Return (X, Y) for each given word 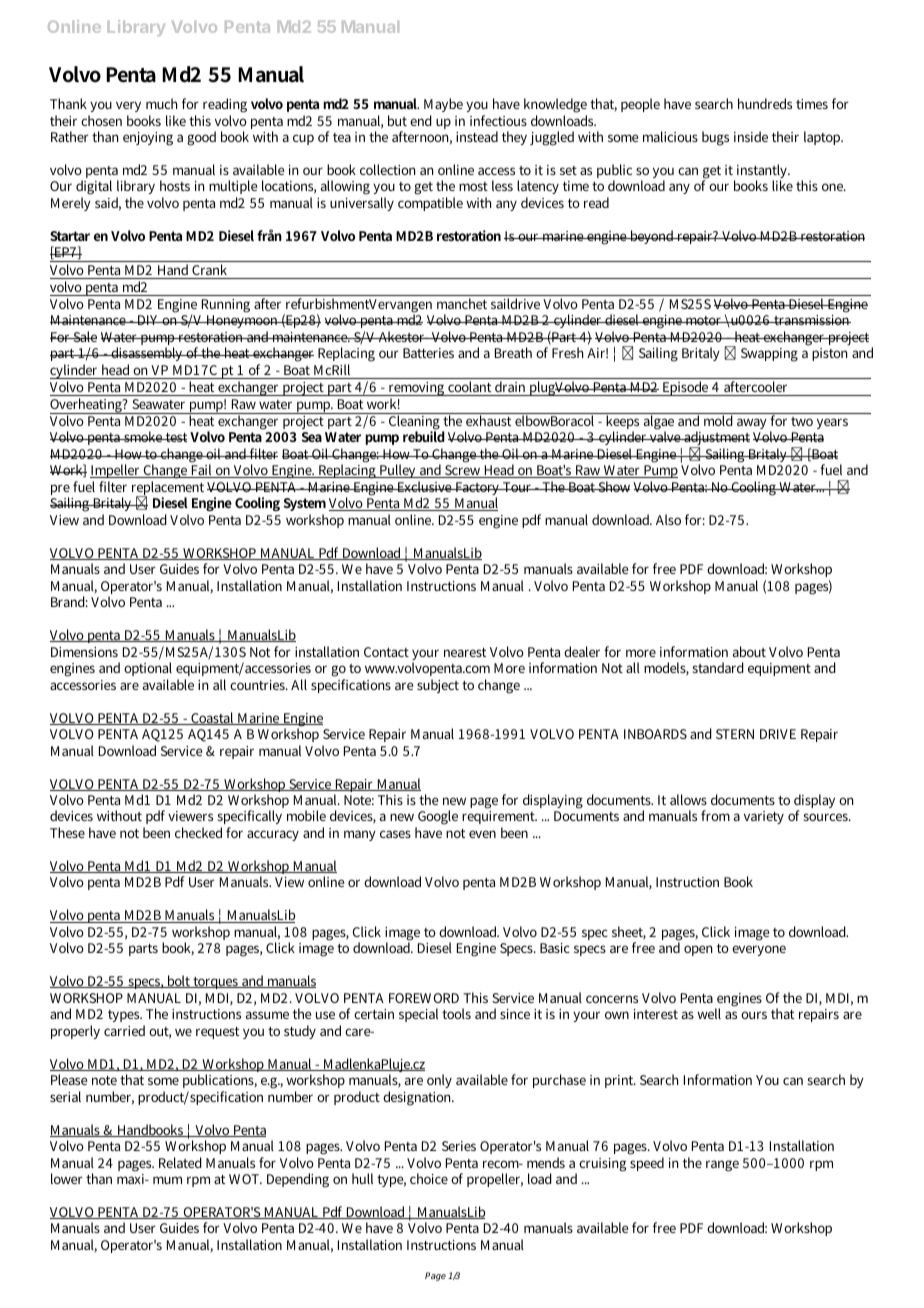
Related (180, 1162)
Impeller (116, 473)
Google (437, 819)
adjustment (716, 440)
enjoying (148, 139)
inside (751, 136)
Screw (463, 471)
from (715, 815)
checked (198, 832)
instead (477, 136)
